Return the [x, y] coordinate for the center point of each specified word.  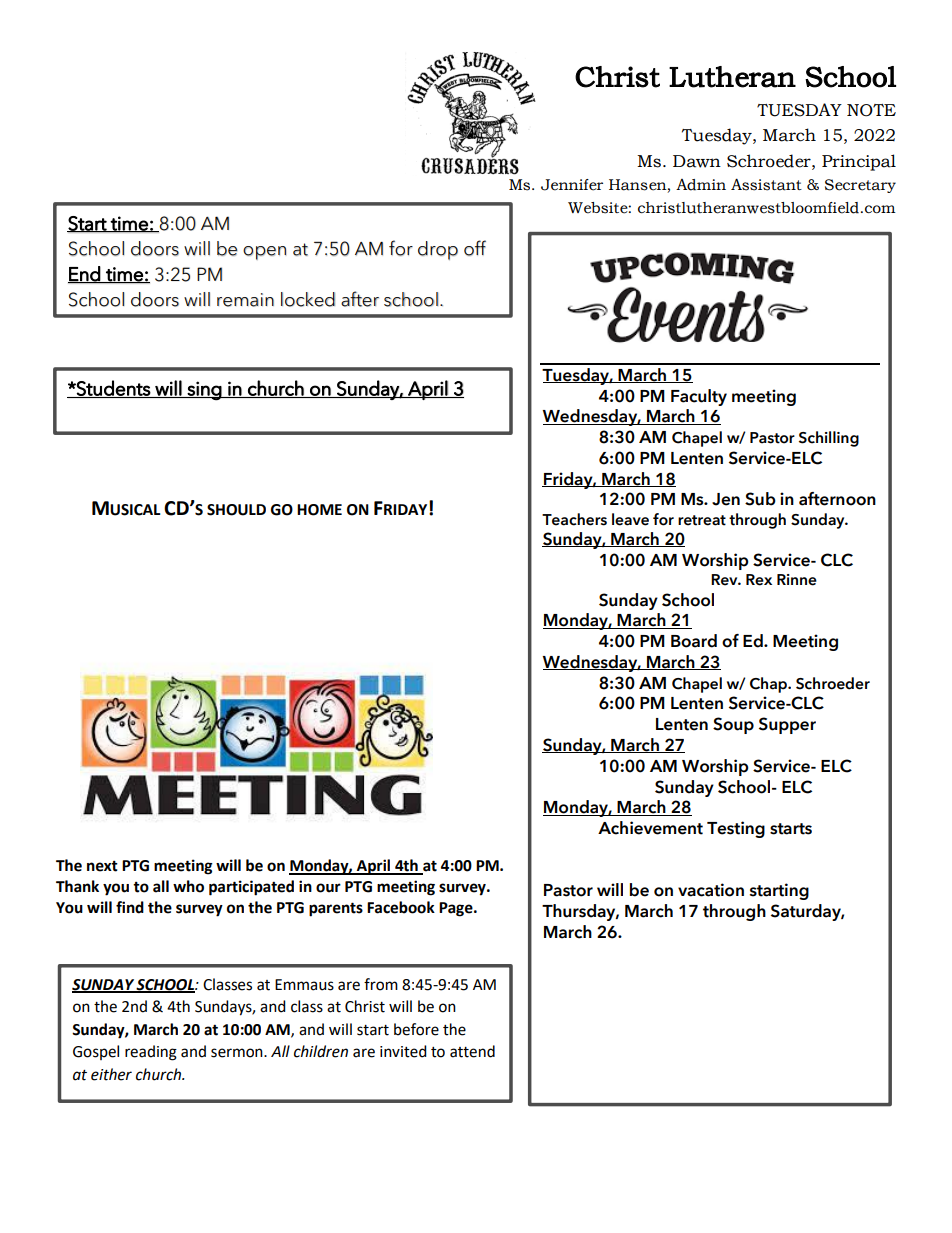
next [102, 866]
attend [472, 1051]
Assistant [766, 184]
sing [204, 391]
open [264, 253]
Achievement [650, 828]
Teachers [574, 519]
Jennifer [572, 185]
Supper [787, 725]
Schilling [829, 439]
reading [151, 1053]
